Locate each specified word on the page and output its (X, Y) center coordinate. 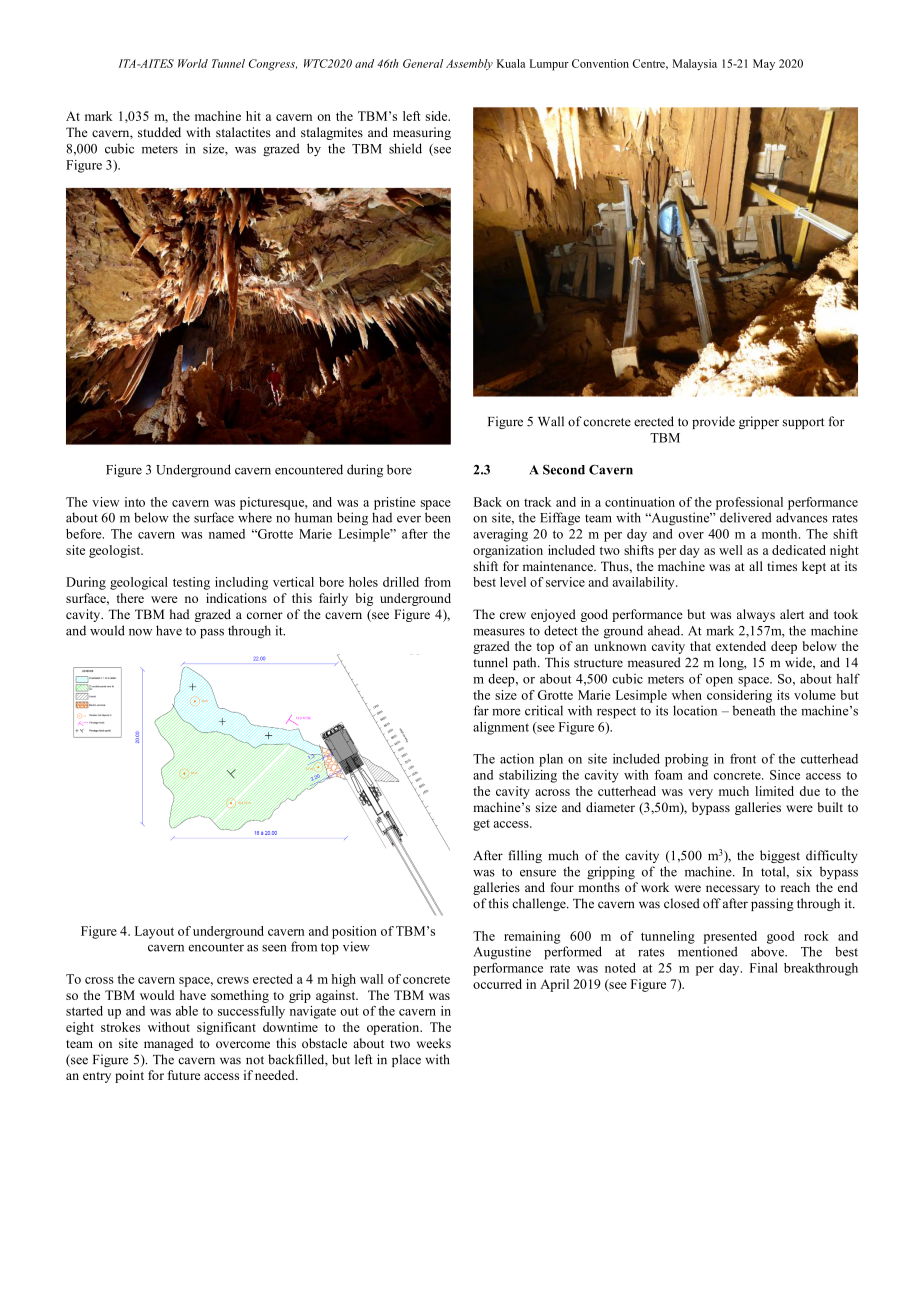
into (135, 502)
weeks (434, 1043)
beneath (753, 710)
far (481, 710)
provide (713, 422)
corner (265, 615)
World (193, 63)
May (764, 65)
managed (168, 1044)
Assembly (469, 64)
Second (564, 470)
